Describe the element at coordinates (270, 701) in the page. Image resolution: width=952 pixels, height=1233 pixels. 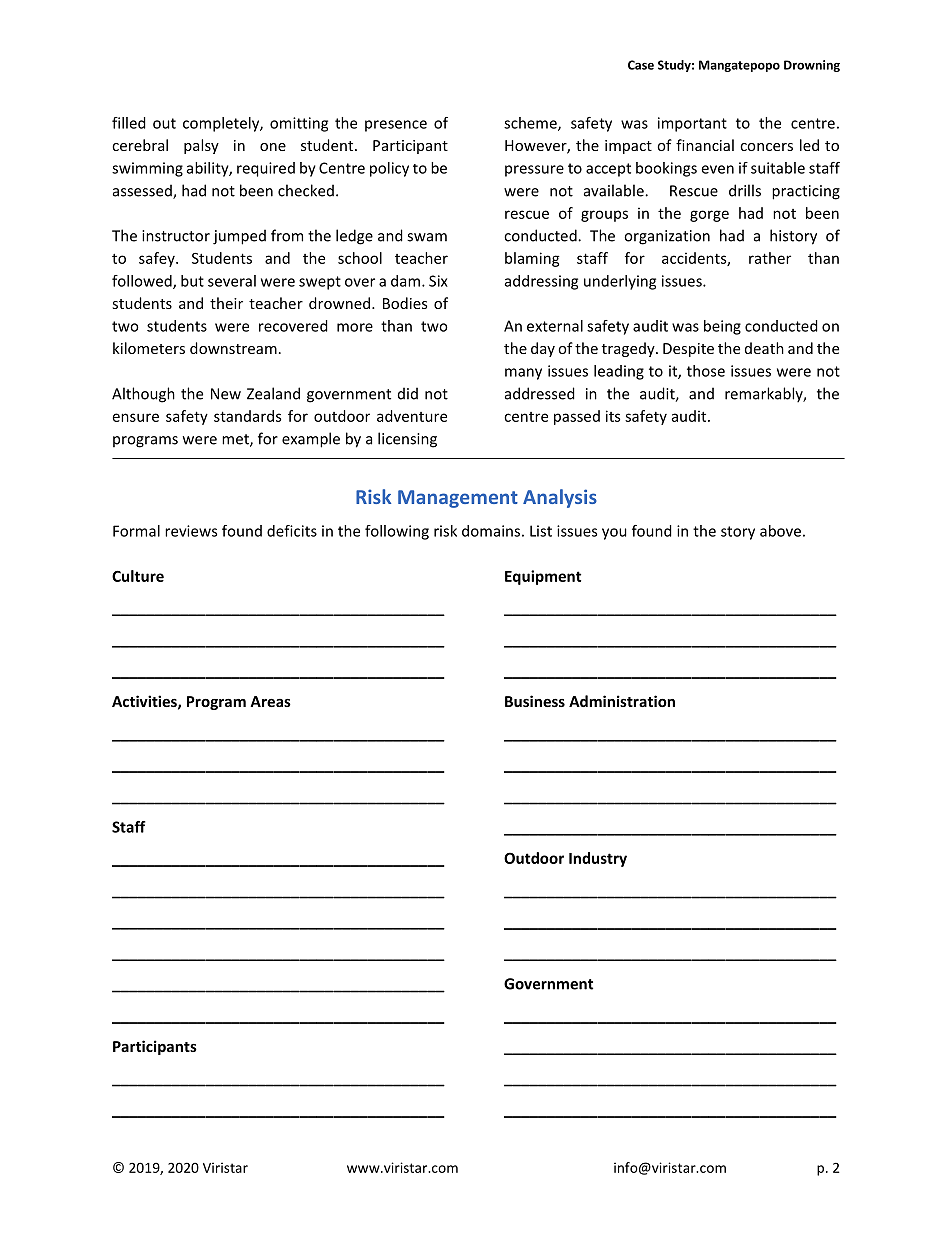
I see `Areas` at that location.
